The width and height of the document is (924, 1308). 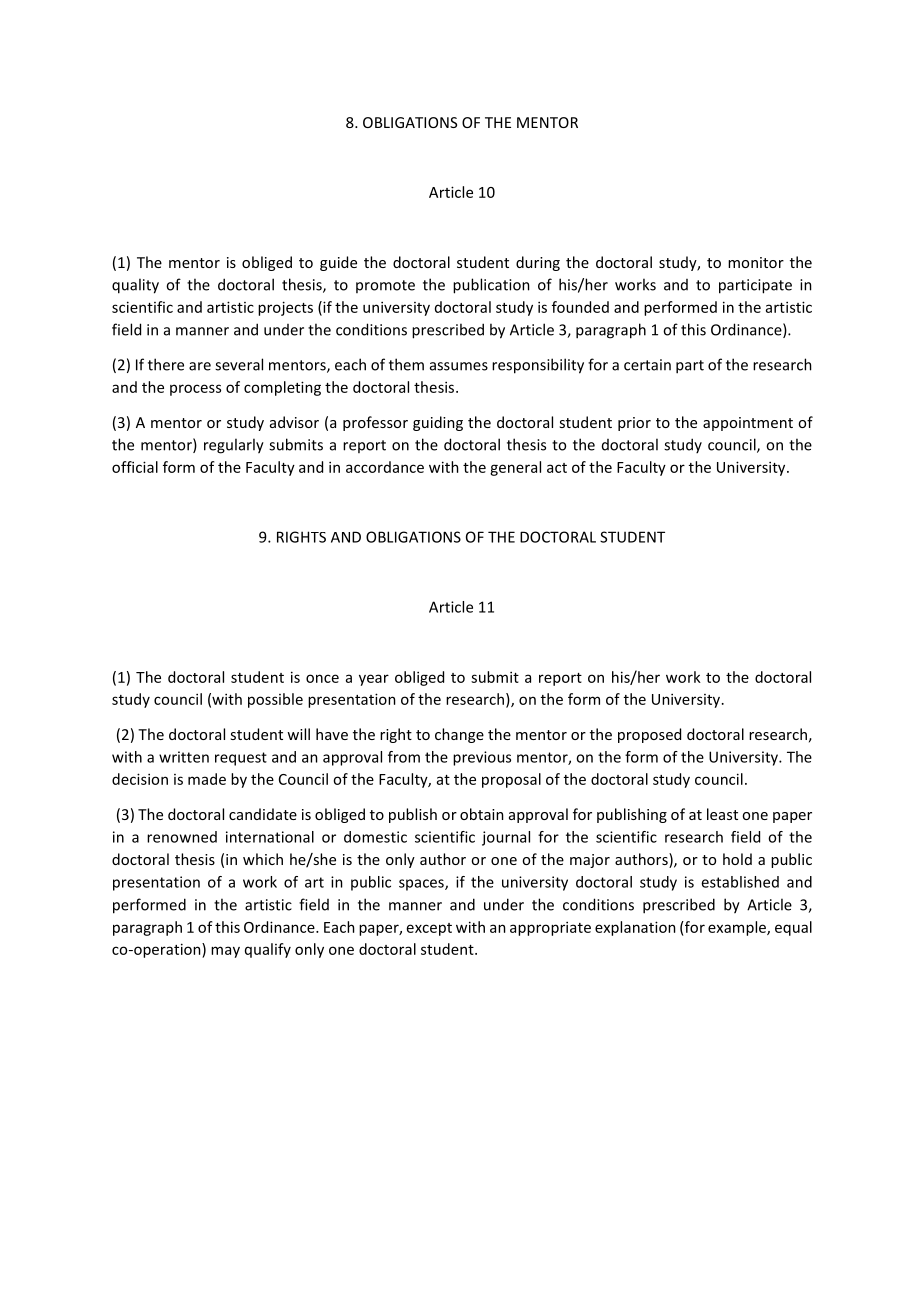 I want to click on may, so click(x=225, y=952).
